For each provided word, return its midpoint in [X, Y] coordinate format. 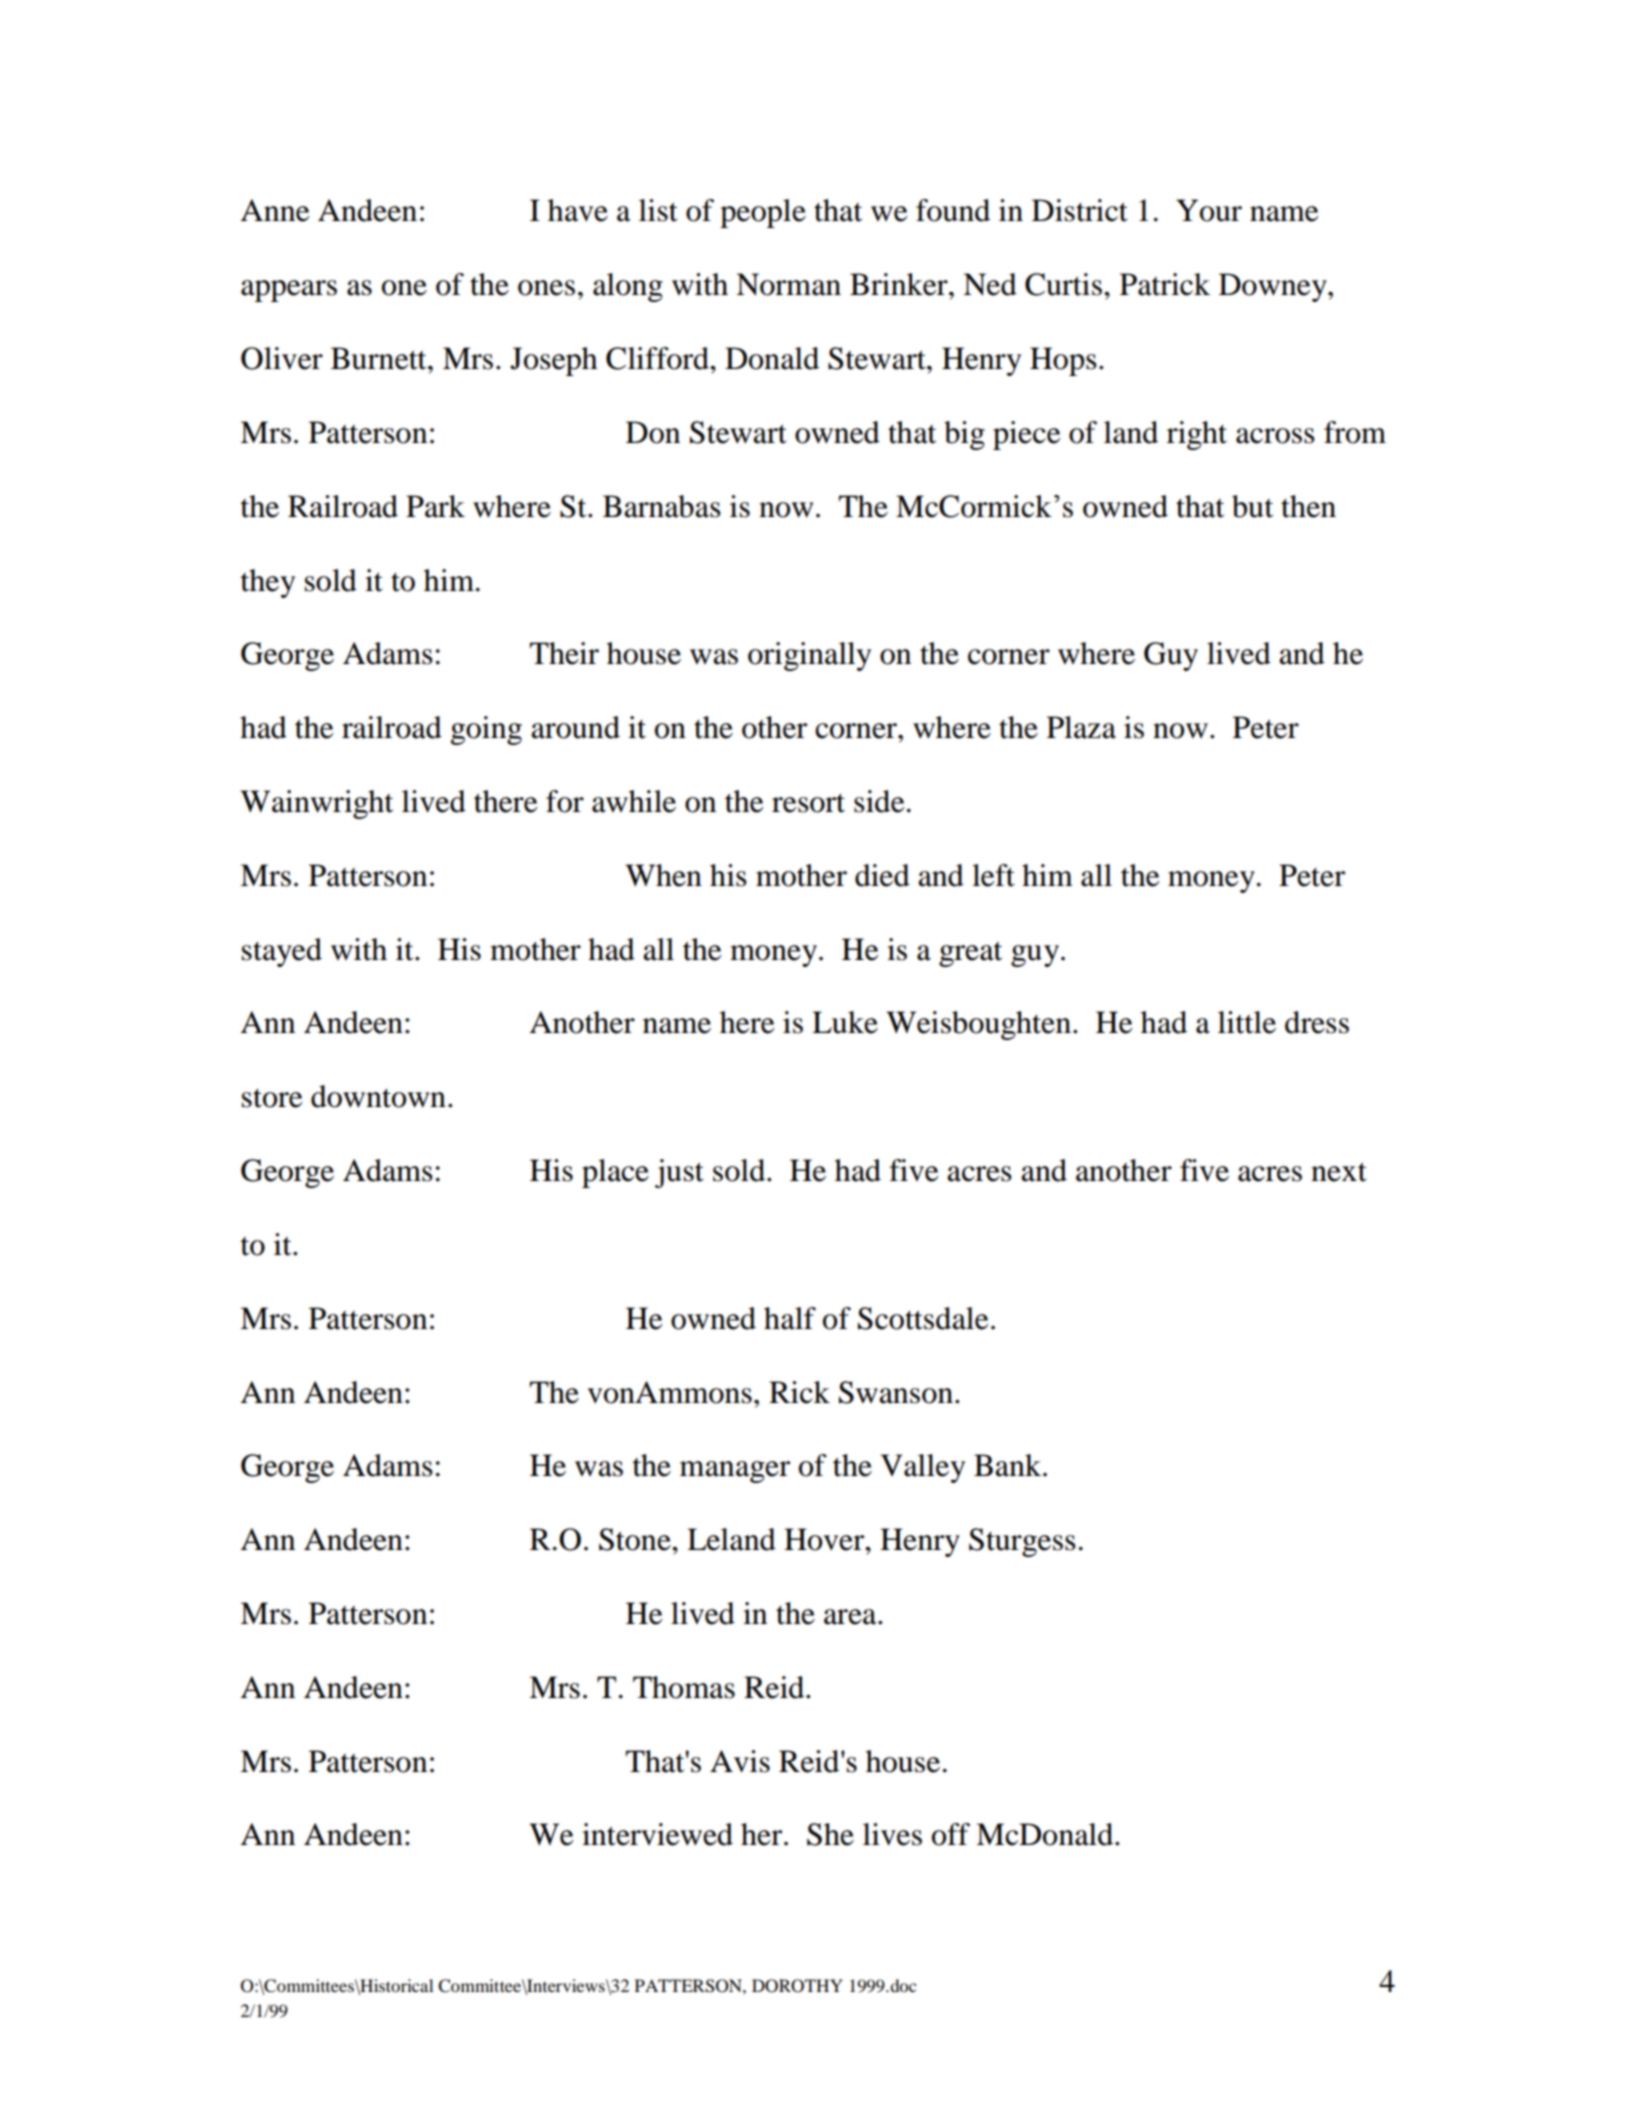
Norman [788, 284]
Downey [1274, 287]
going [486, 730]
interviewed [657, 1834]
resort [808, 803]
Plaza [1081, 727]
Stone [636, 1539]
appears [289, 291]
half [790, 1318]
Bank [1009, 1465]
